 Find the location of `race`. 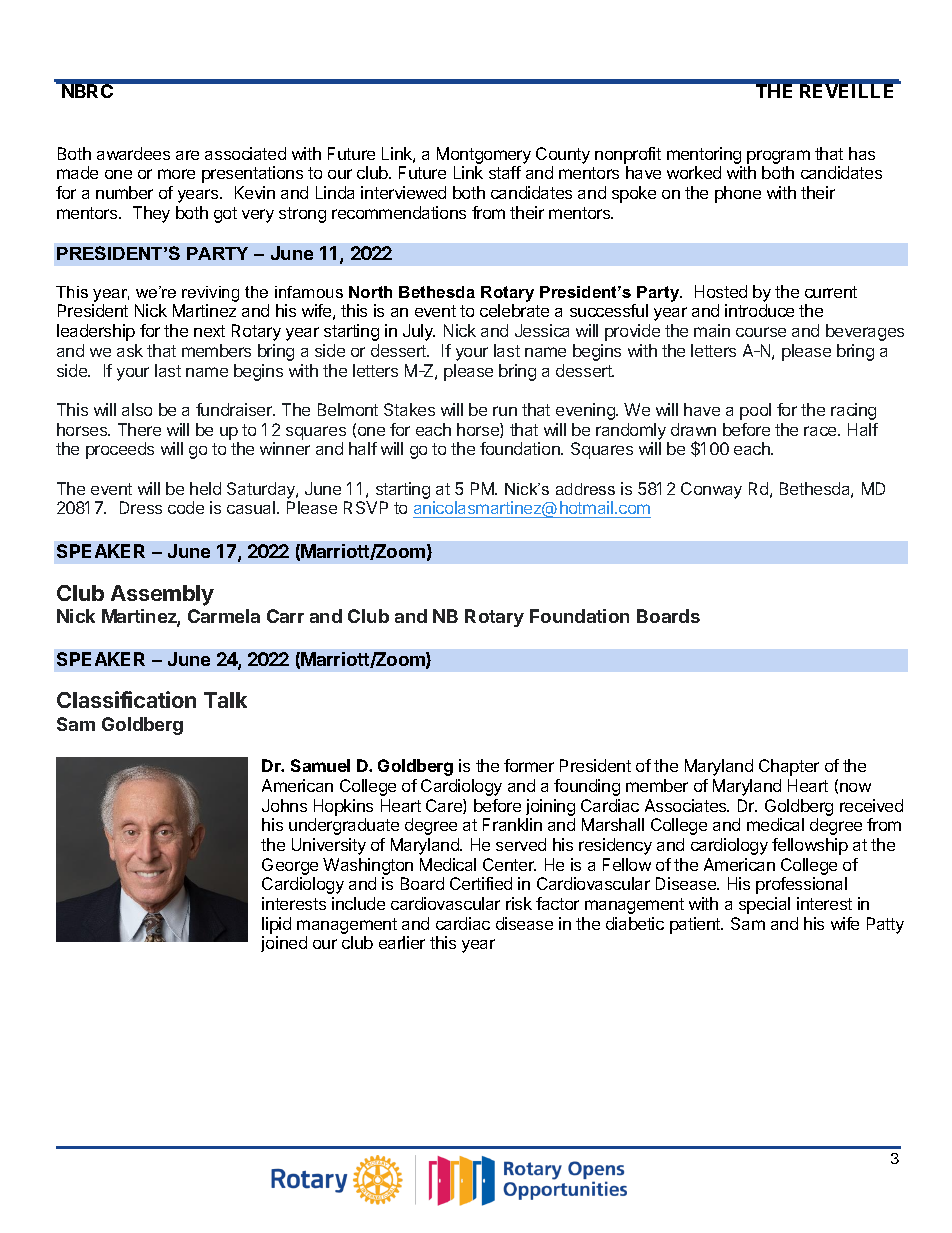

race is located at coordinates (821, 431).
